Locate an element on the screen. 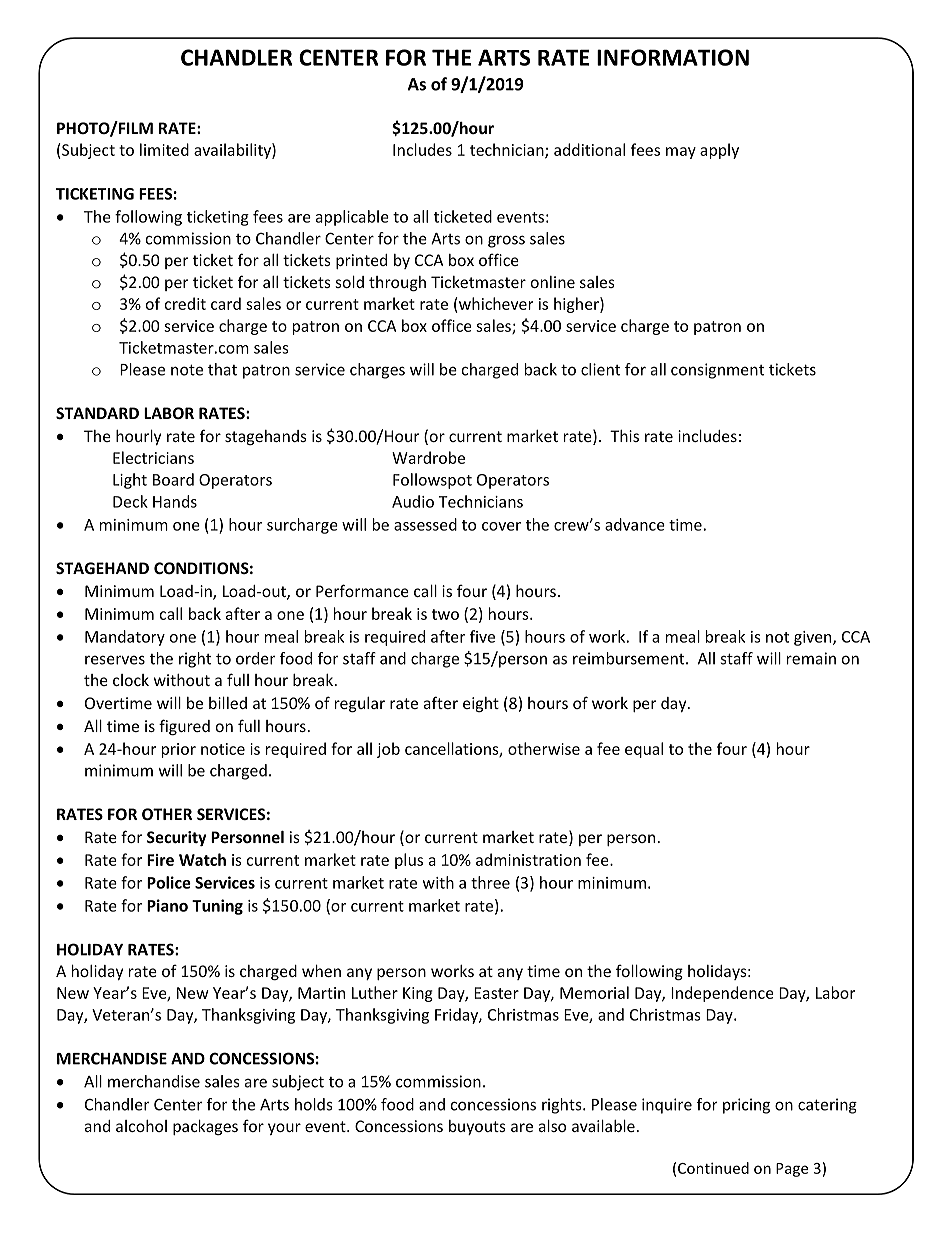 The image size is (952, 1233). Mandatory is located at coordinates (125, 638).
